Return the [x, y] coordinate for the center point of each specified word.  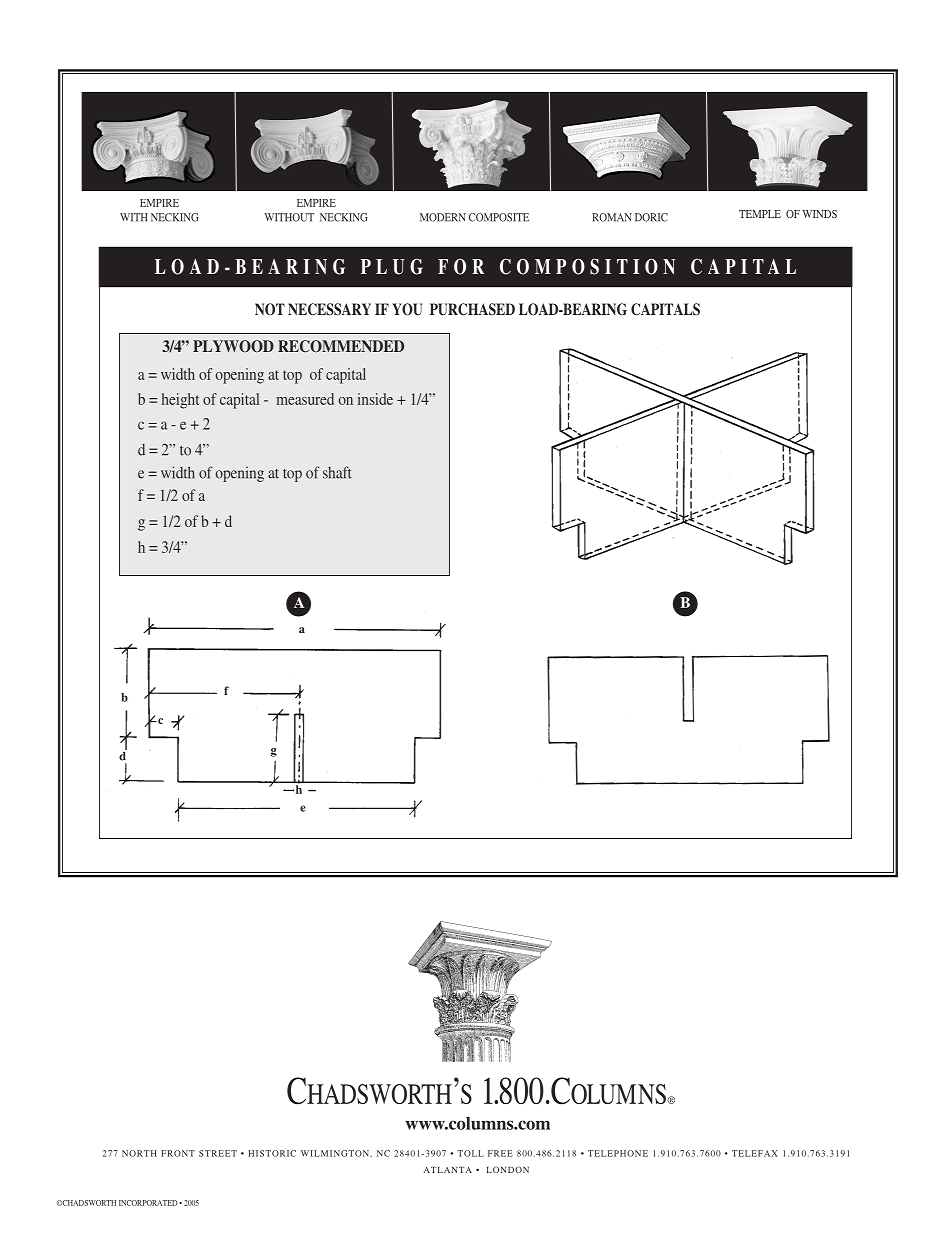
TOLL [470, 1153]
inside [375, 399]
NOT [270, 309]
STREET [218, 1153]
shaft [337, 472]
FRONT [178, 1153]
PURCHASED [472, 309]
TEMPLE [760, 214]
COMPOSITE [499, 217]
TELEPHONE [618, 1153]
